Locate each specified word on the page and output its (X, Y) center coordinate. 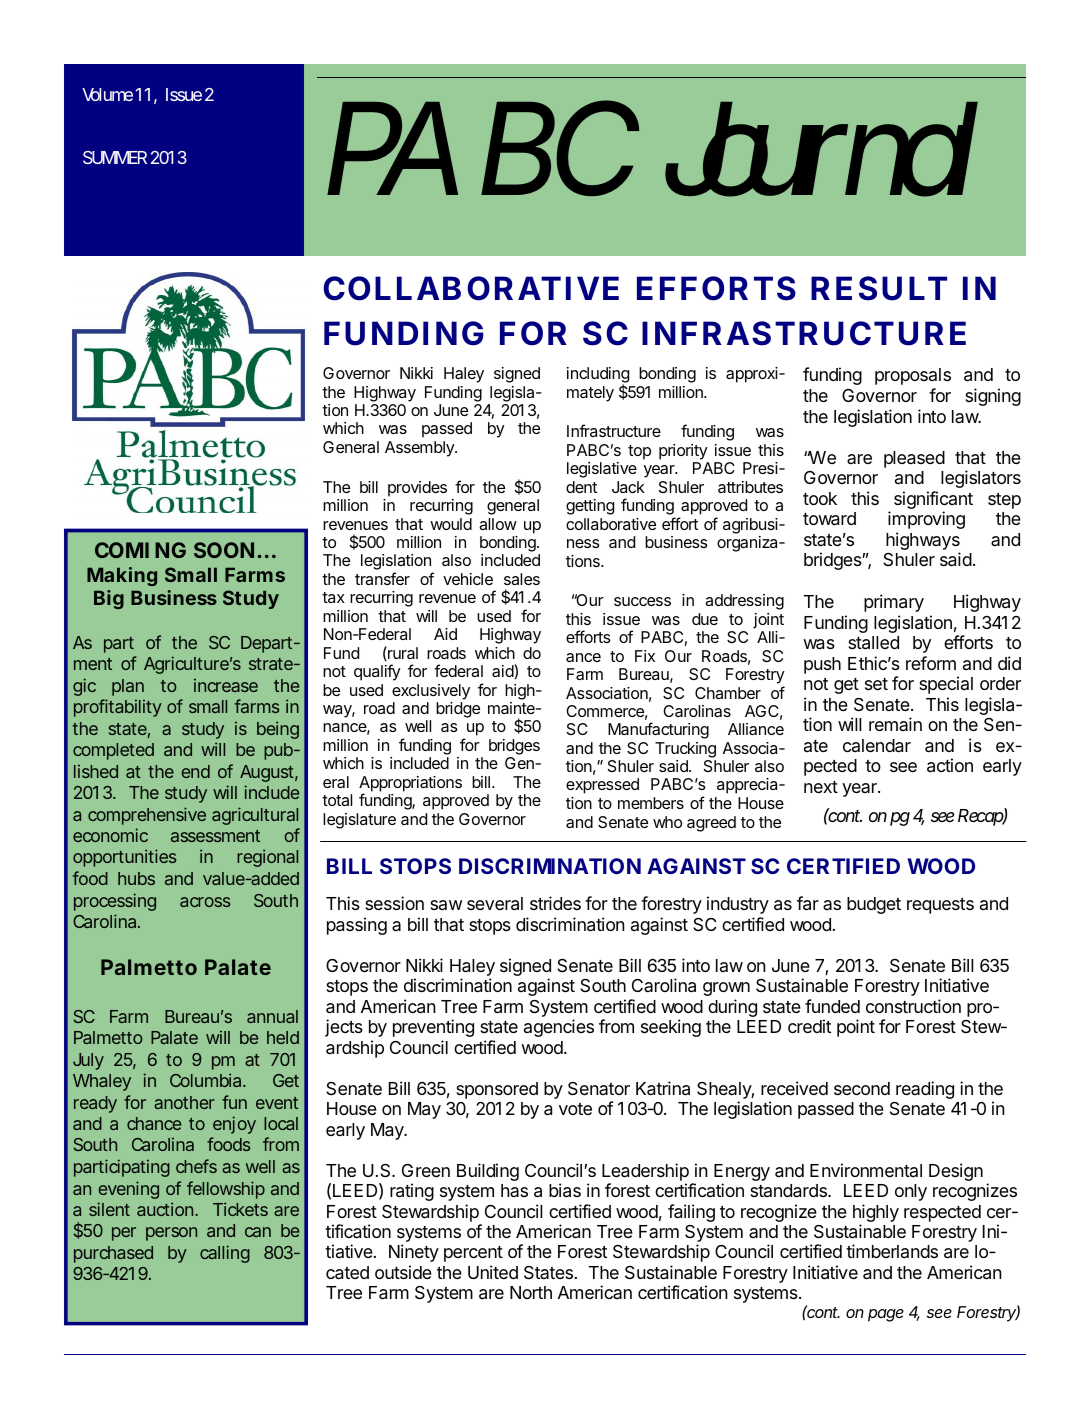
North (531, 1292)
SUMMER (115, 157)
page (886, 1315)
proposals (913, 376)
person (171, 1234)
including (598, 376)
